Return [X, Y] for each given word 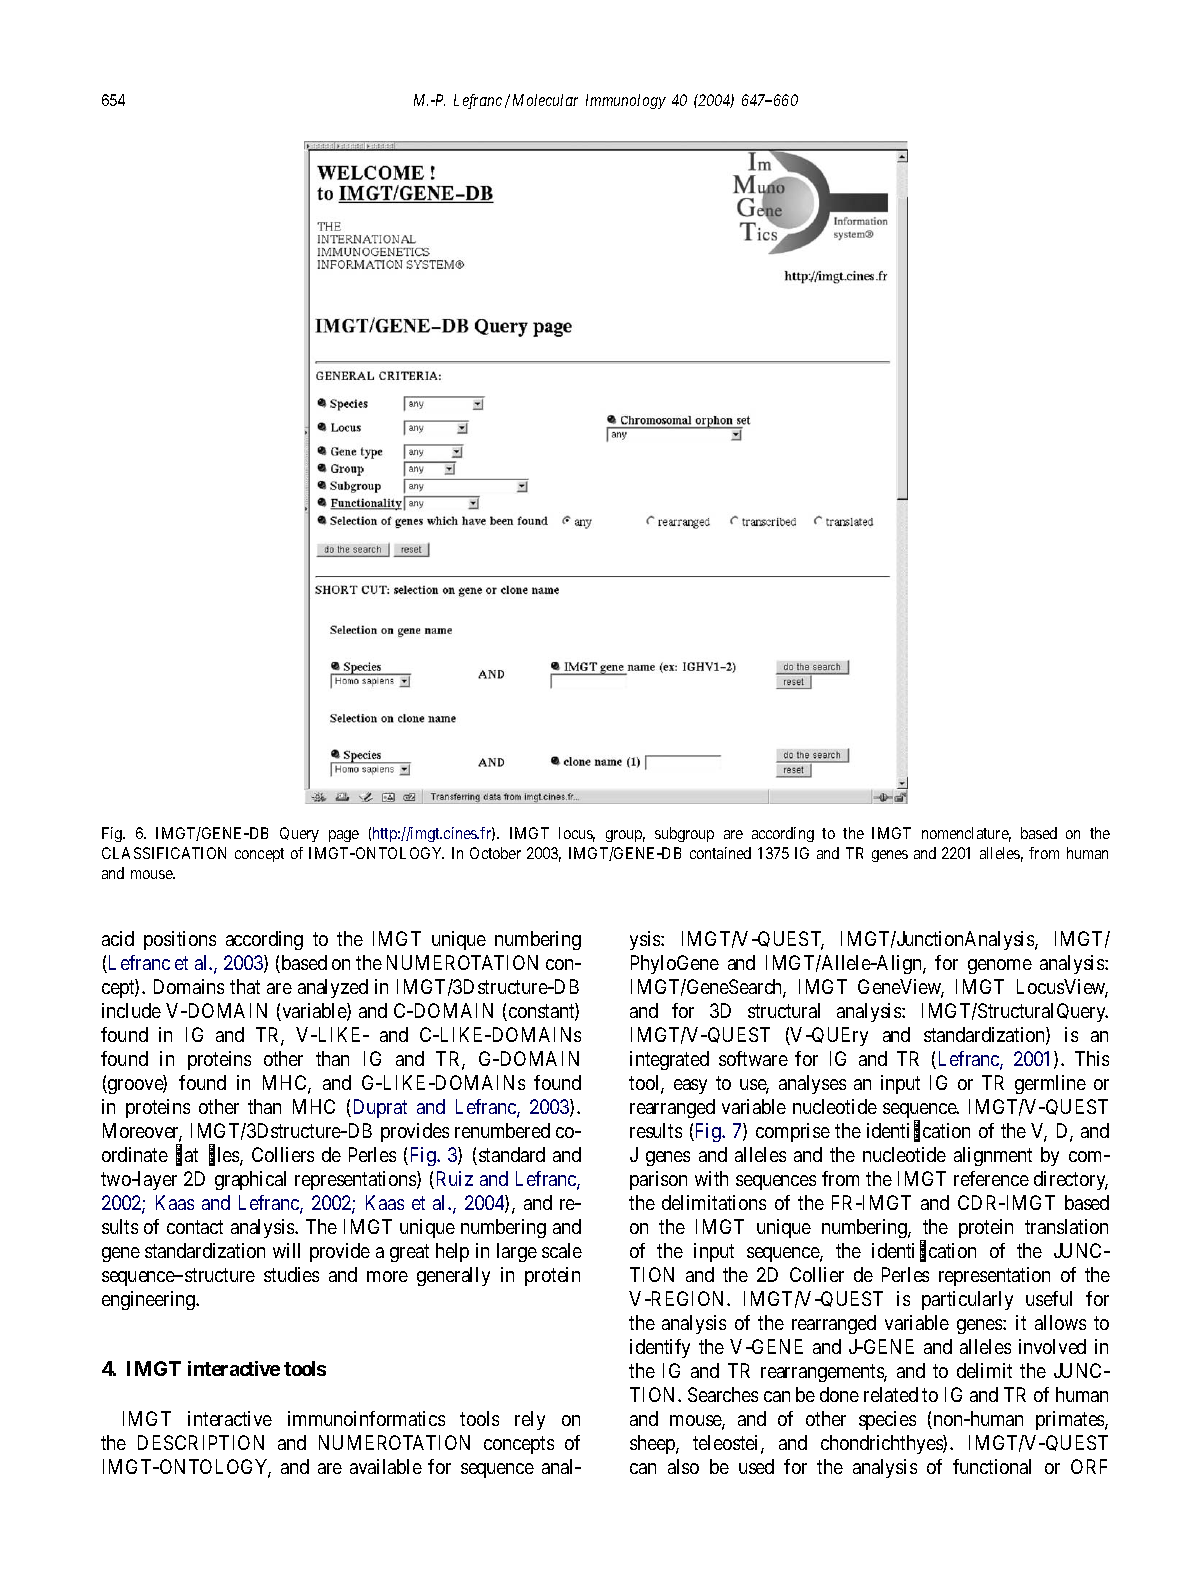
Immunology [626, 101]
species [887, 1420]
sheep [653, 1444]
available [386, 1466]
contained [720, 853]
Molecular [545, 100]
